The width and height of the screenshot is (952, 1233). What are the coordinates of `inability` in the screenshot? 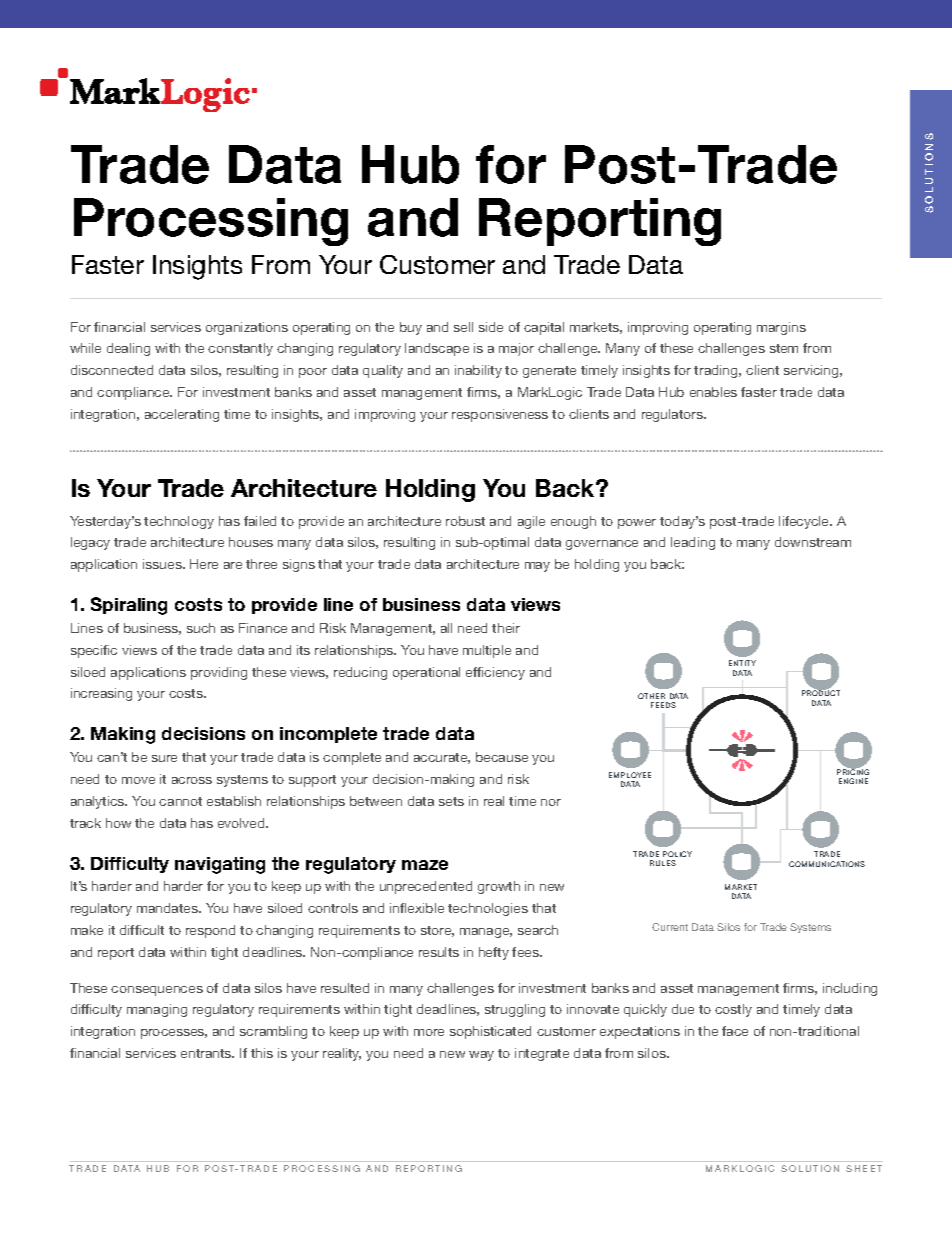 It's located at (478, 371).
